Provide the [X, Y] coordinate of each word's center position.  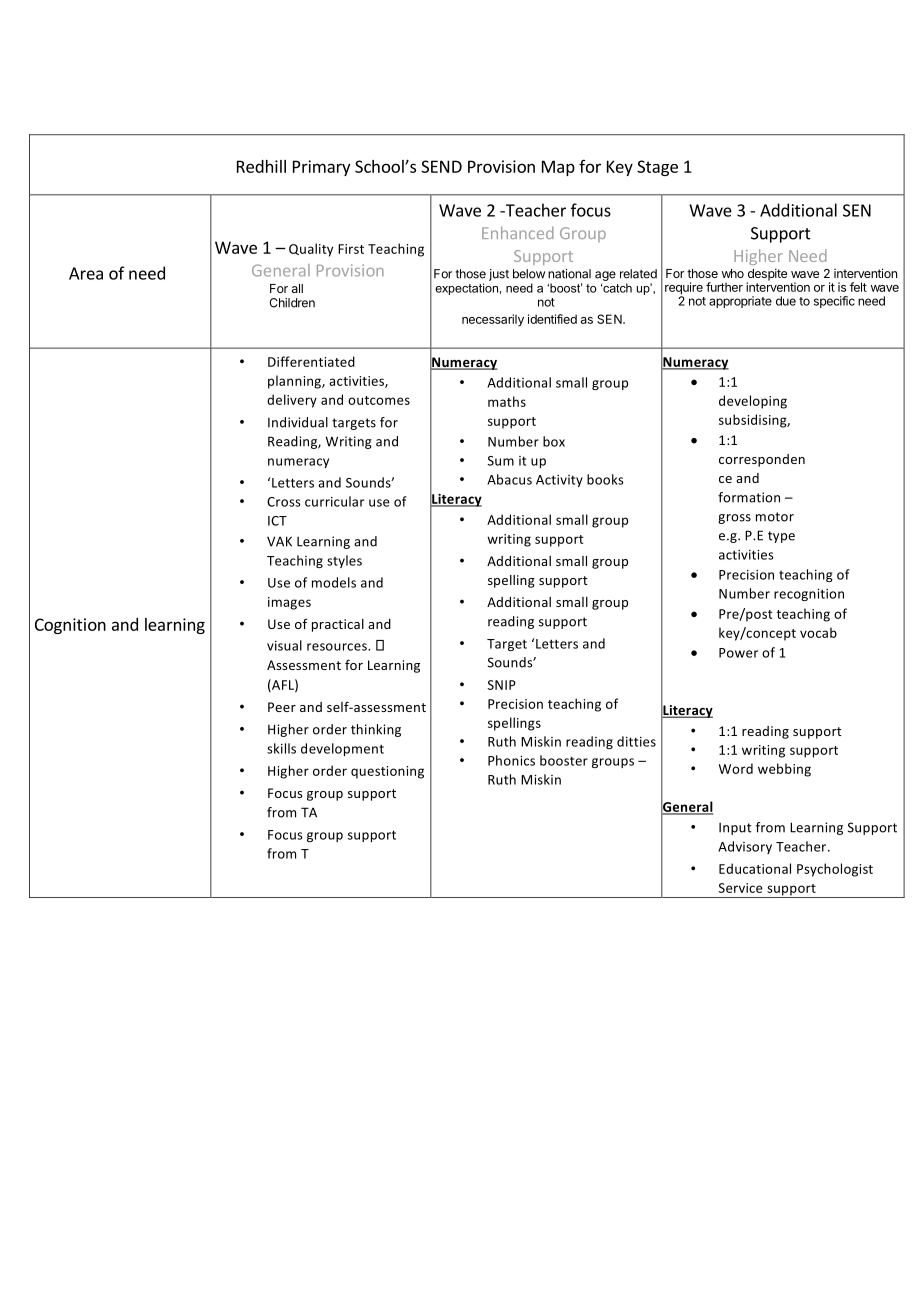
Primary [321, 168]
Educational [755, 868]
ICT [277, 521]
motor [775, 517]
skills [281, 748]
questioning [387, 772]
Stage [657, 168]
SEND [441, 166]
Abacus [509, 479]
